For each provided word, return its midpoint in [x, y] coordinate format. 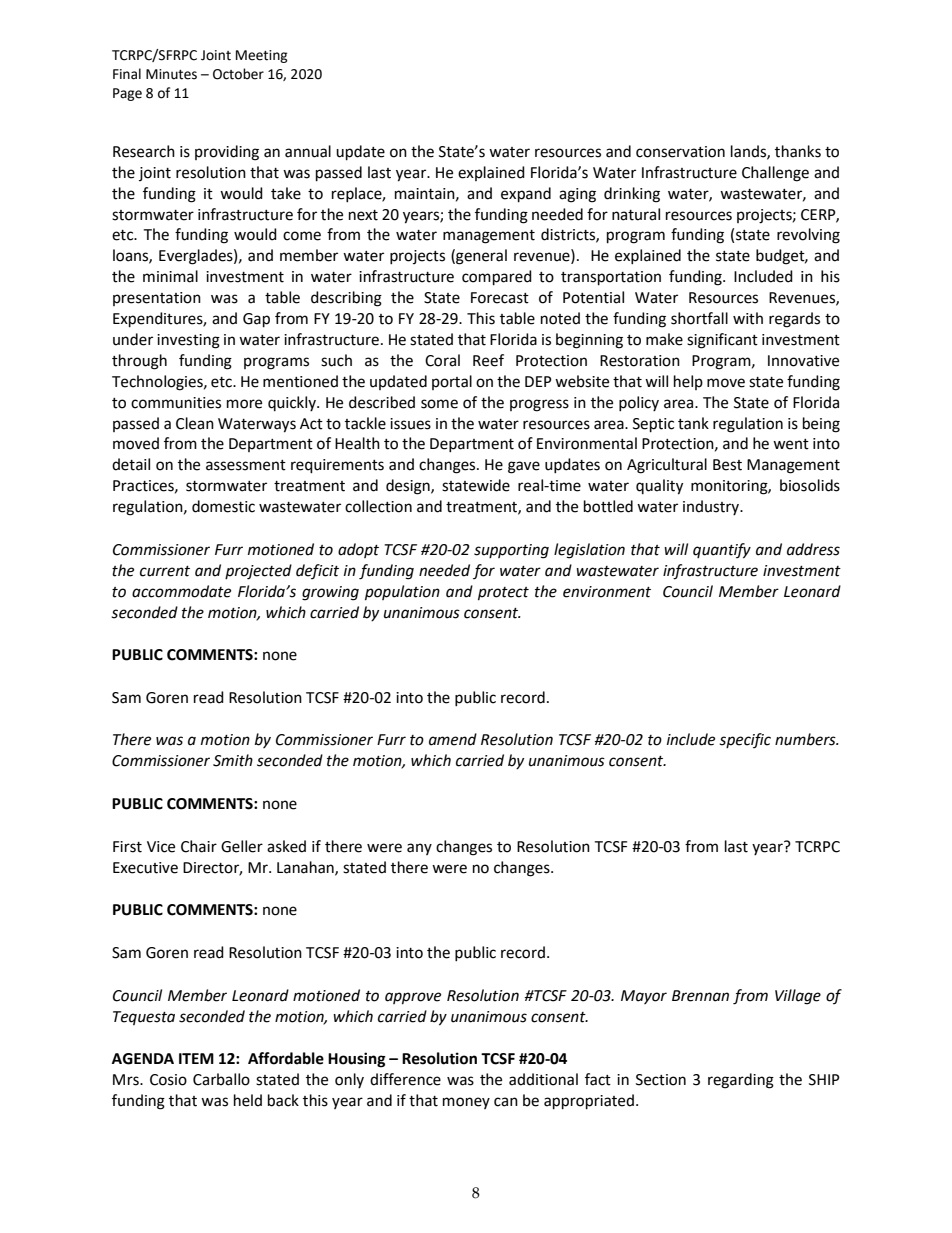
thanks [798, 151]
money [466, 1103]
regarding [741, 1081]
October [238, 74]
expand [526, 195]
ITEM [196, 1058]
